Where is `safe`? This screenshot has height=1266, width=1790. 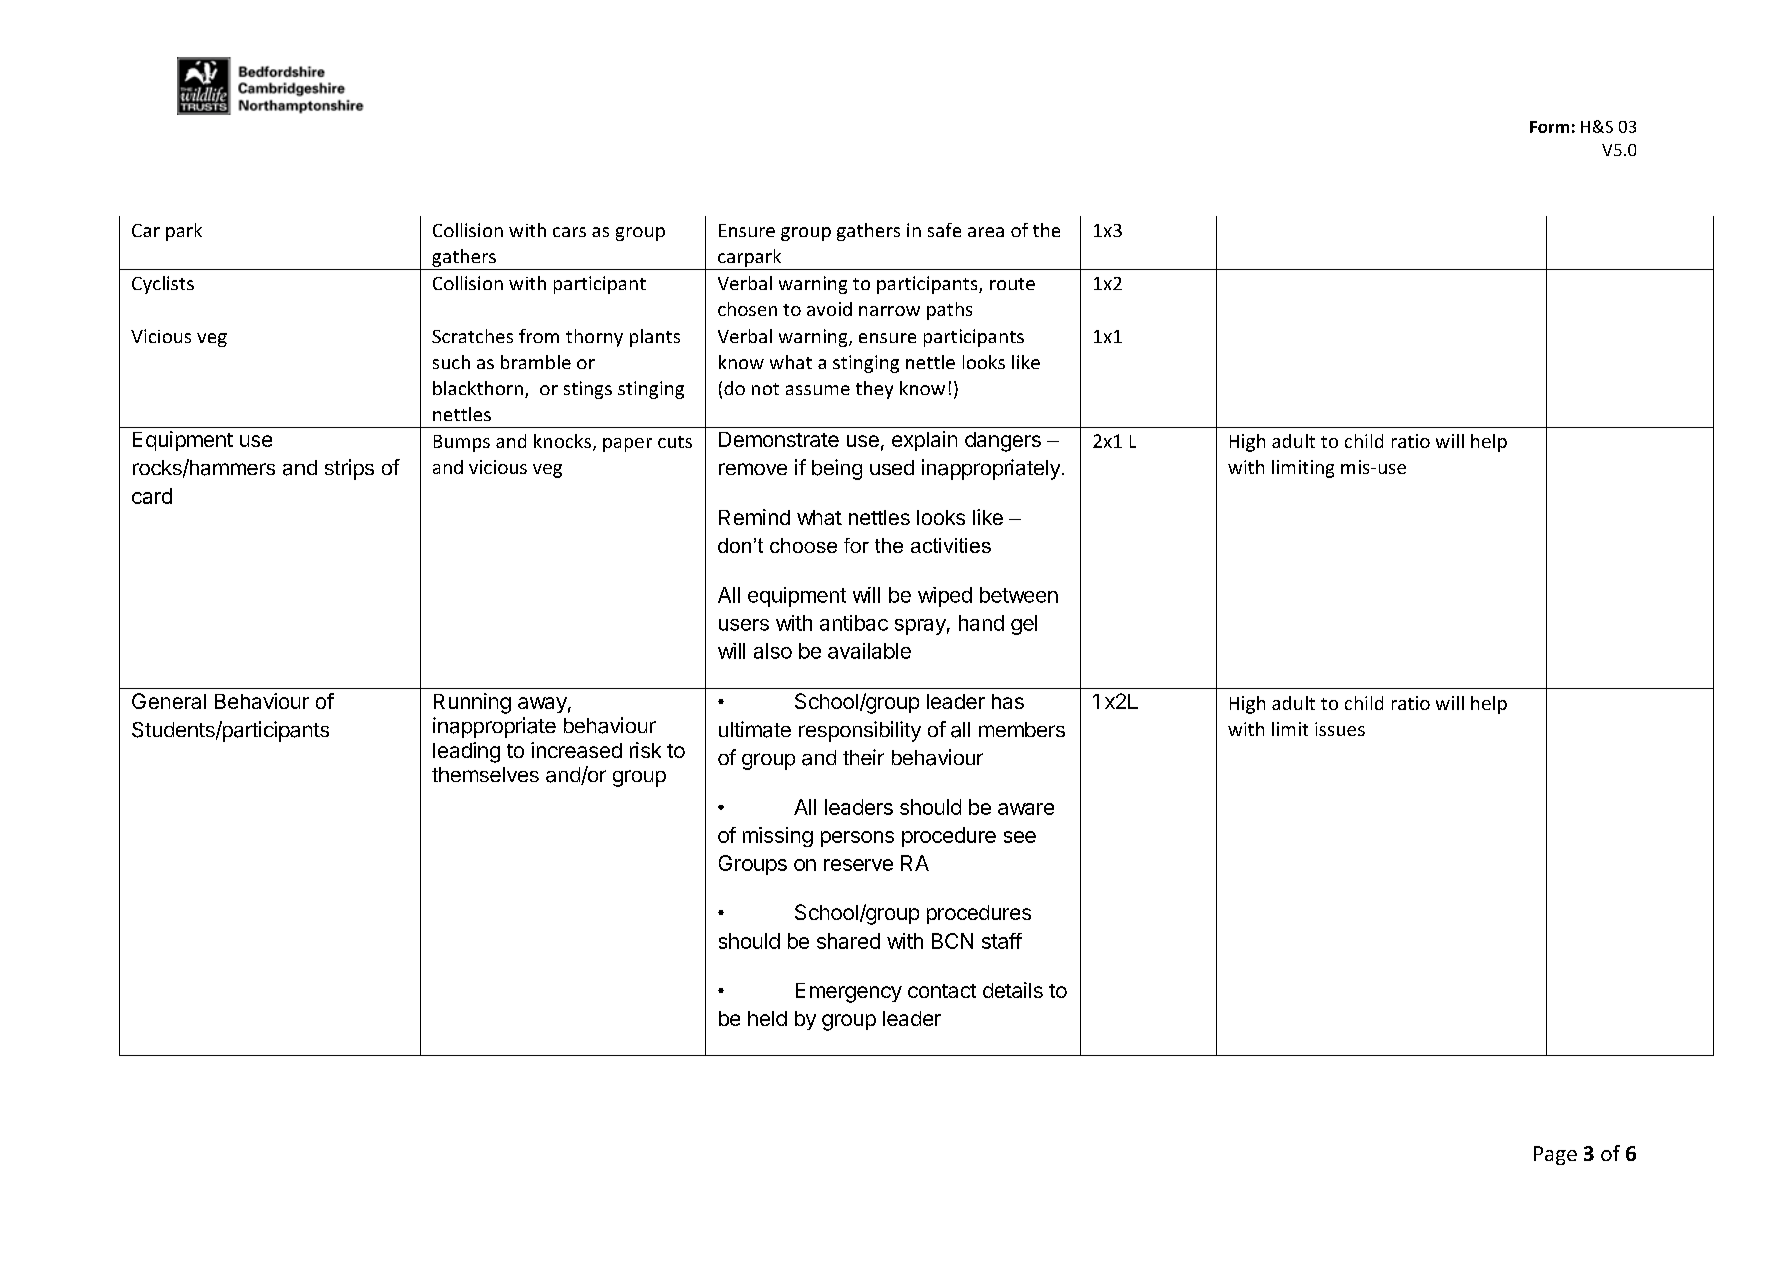
safe is located at coordinates (944, 230).
